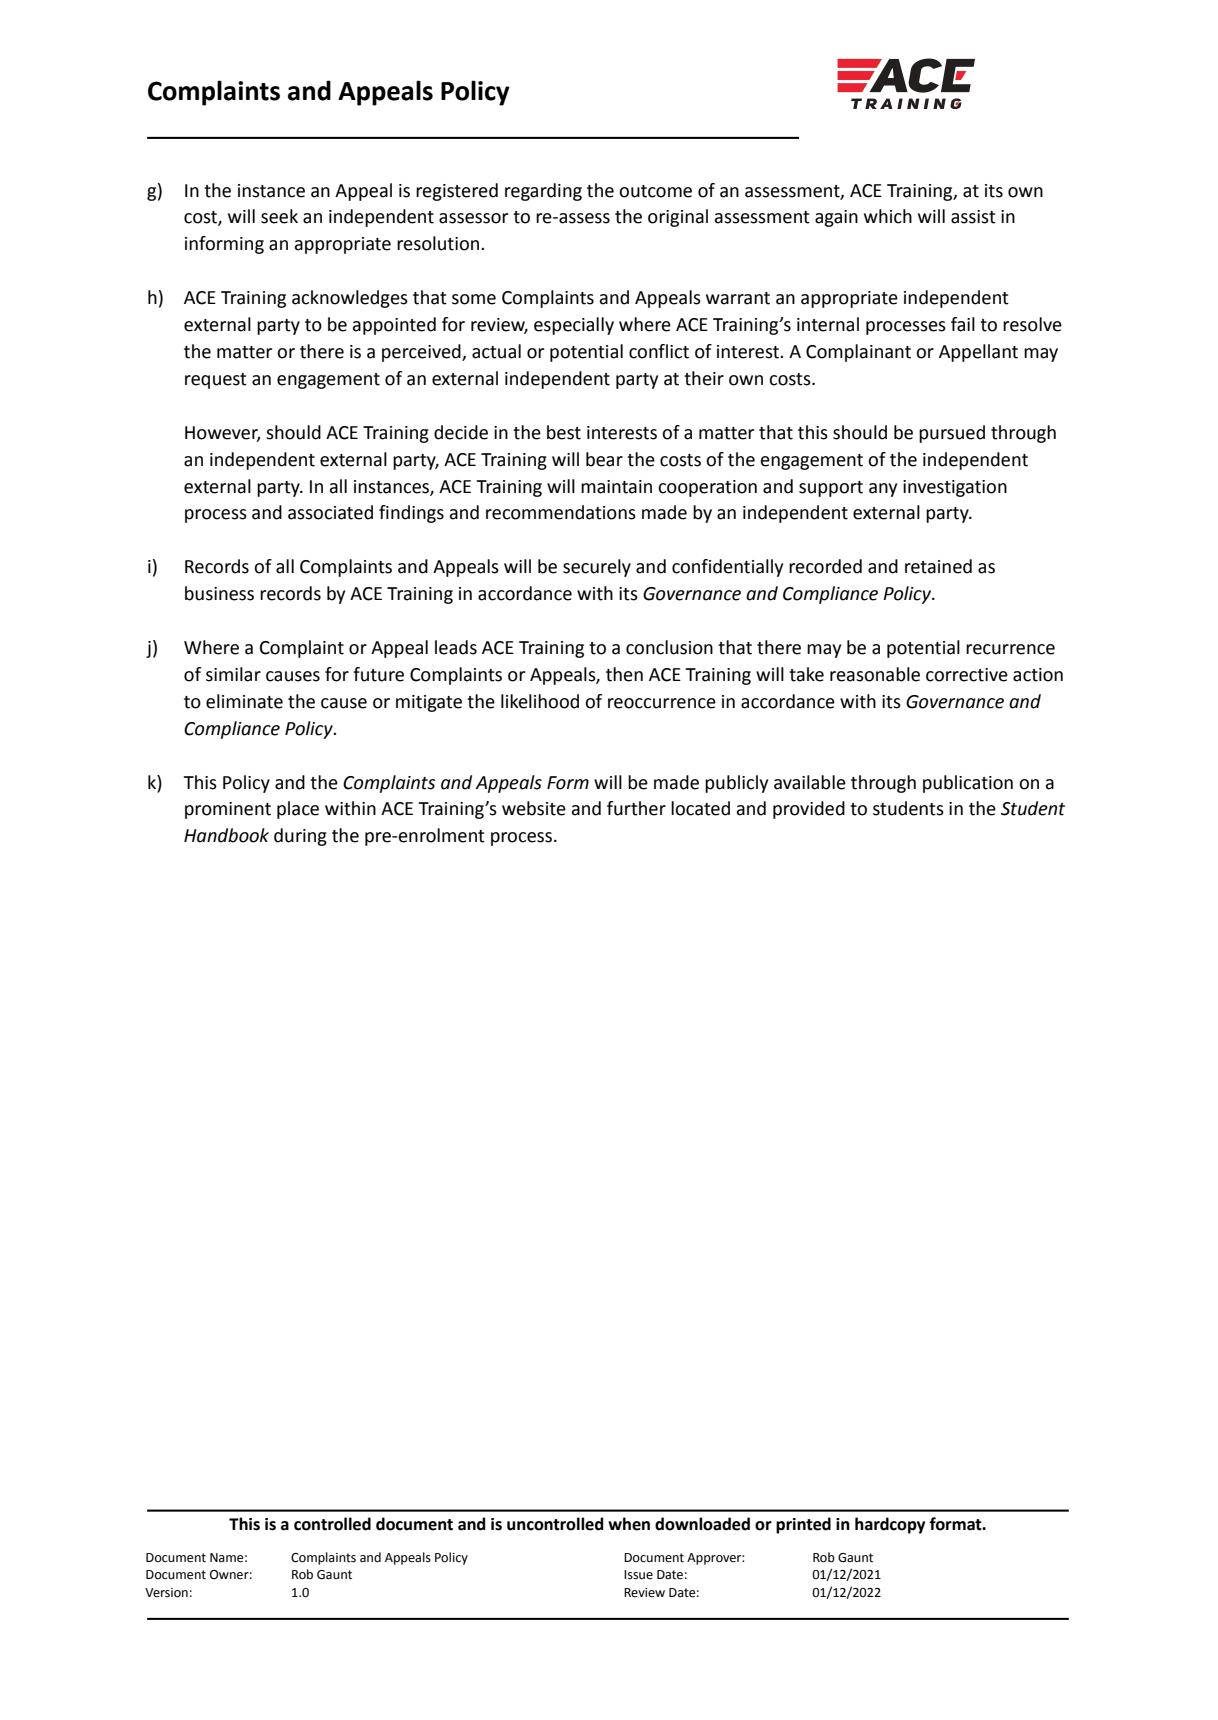  What do you see at coordinates (636, 808) in the screenshot?
I see `further` at bounding box center [636, 808].
